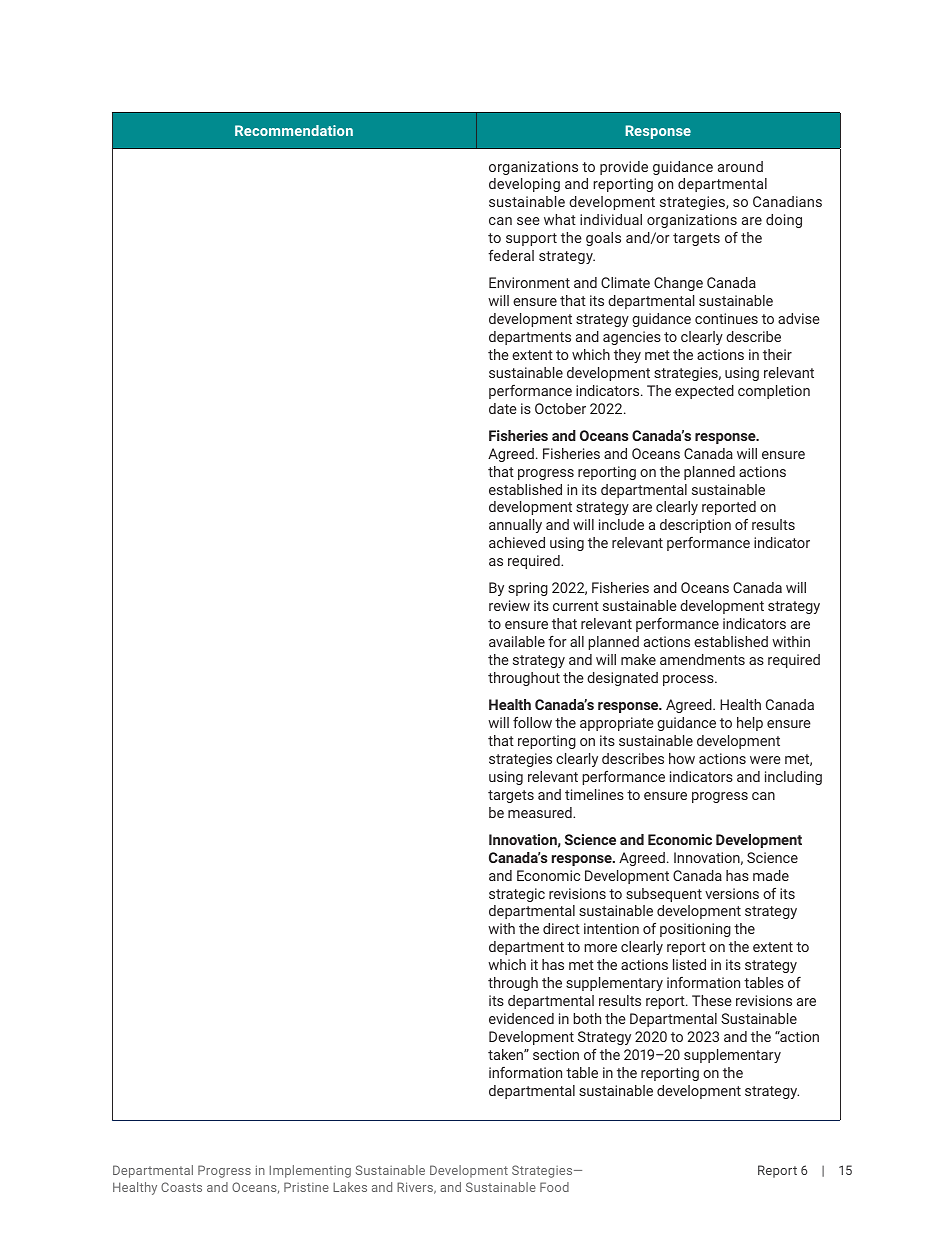 The height and width of the screenshot is (1233, 952). I want to click on annually, so click(515, 526).
